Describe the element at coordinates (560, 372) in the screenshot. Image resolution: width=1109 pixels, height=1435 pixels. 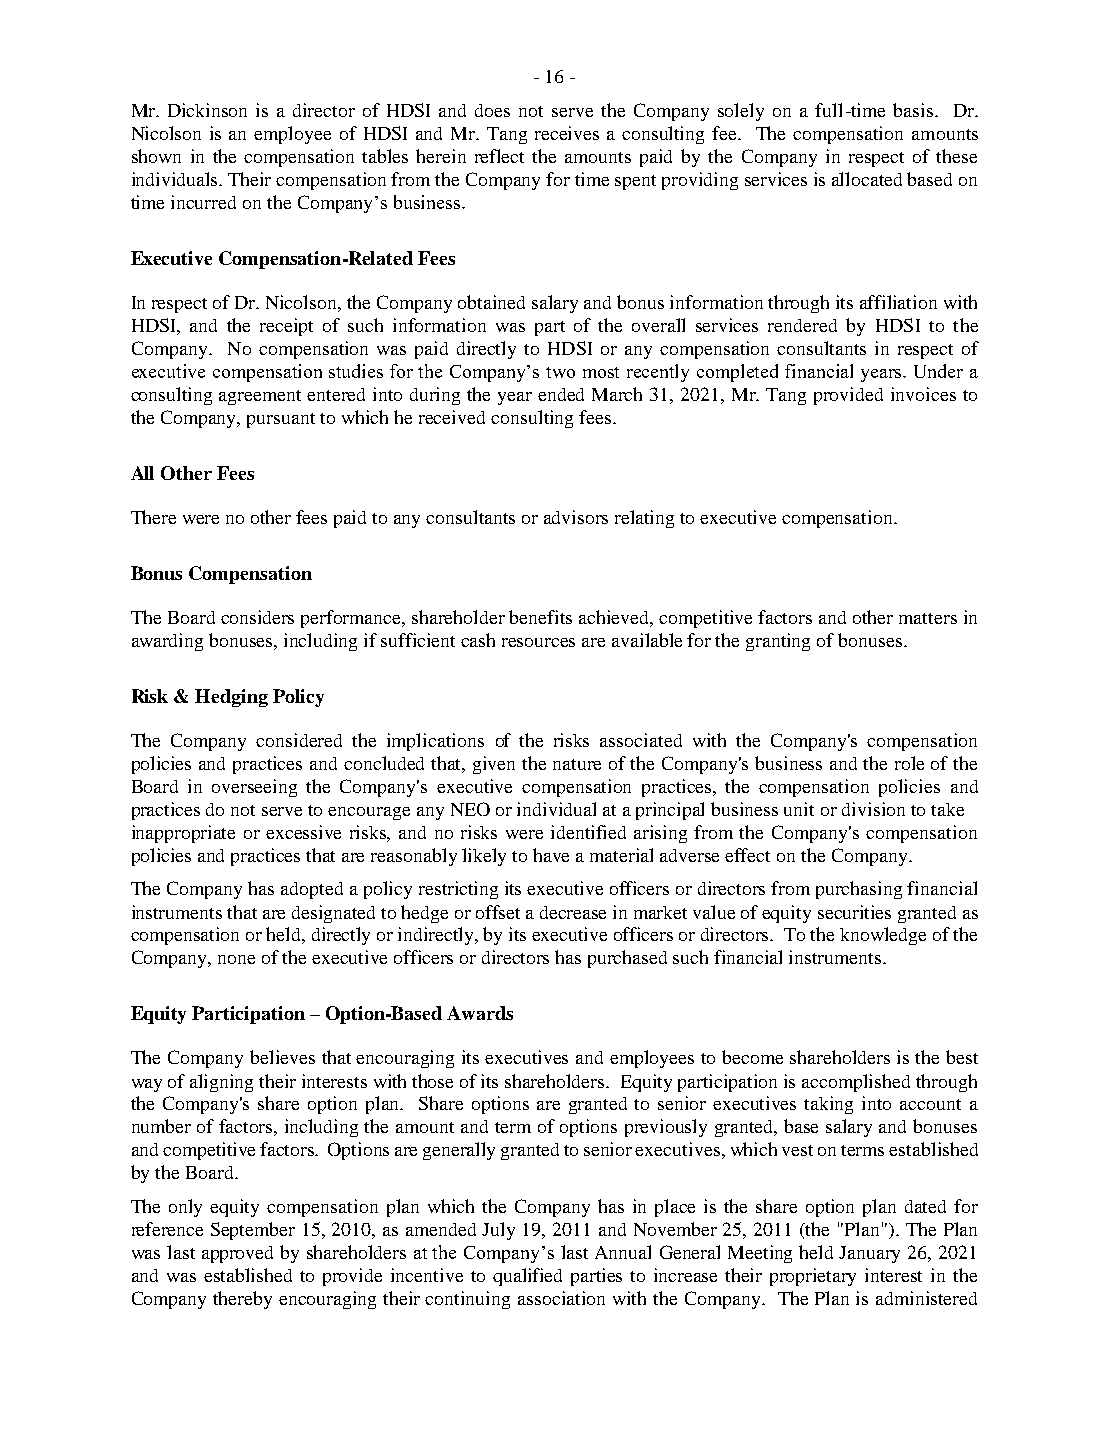
I see `two` at that location.
